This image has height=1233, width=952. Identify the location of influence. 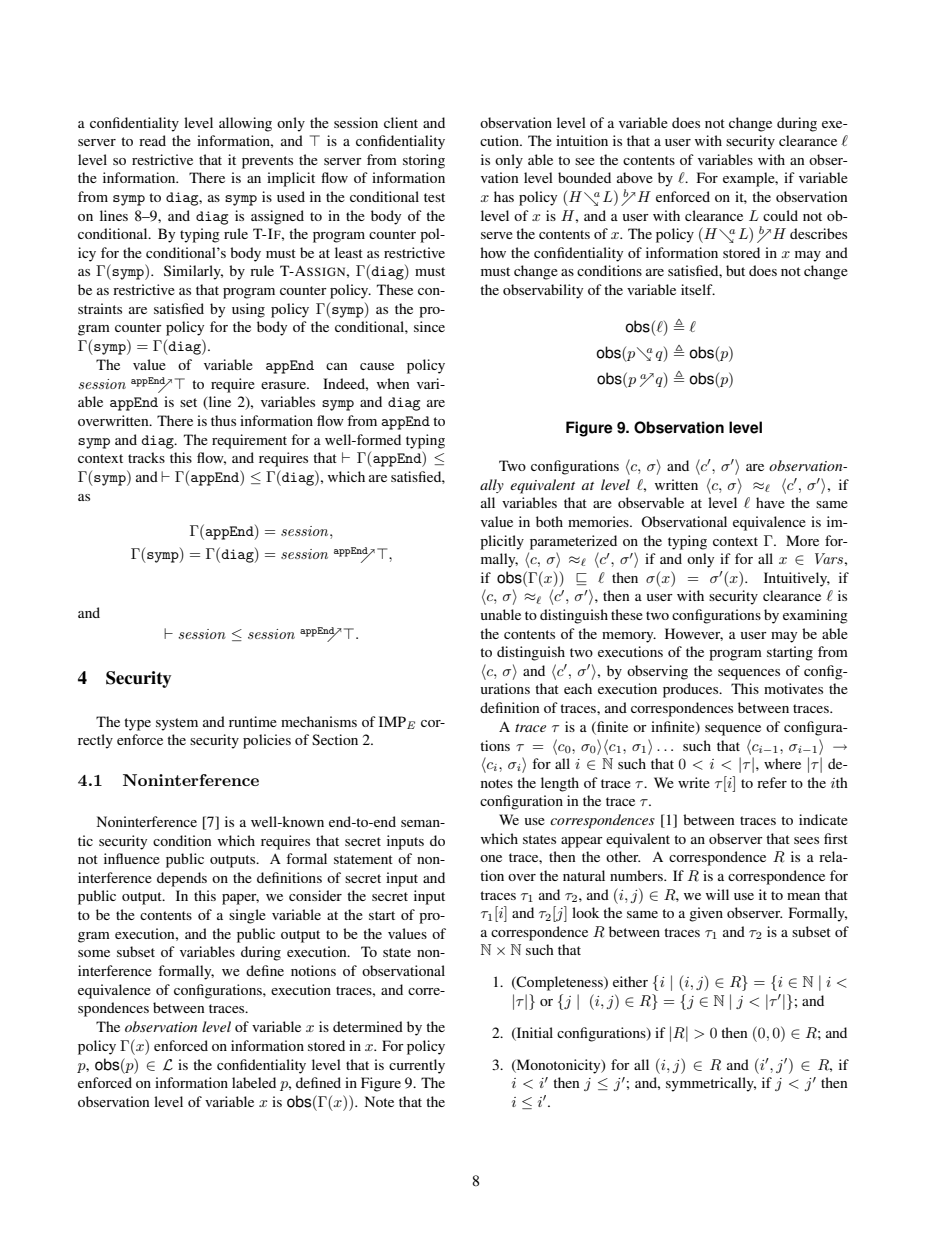
(132, 858).
